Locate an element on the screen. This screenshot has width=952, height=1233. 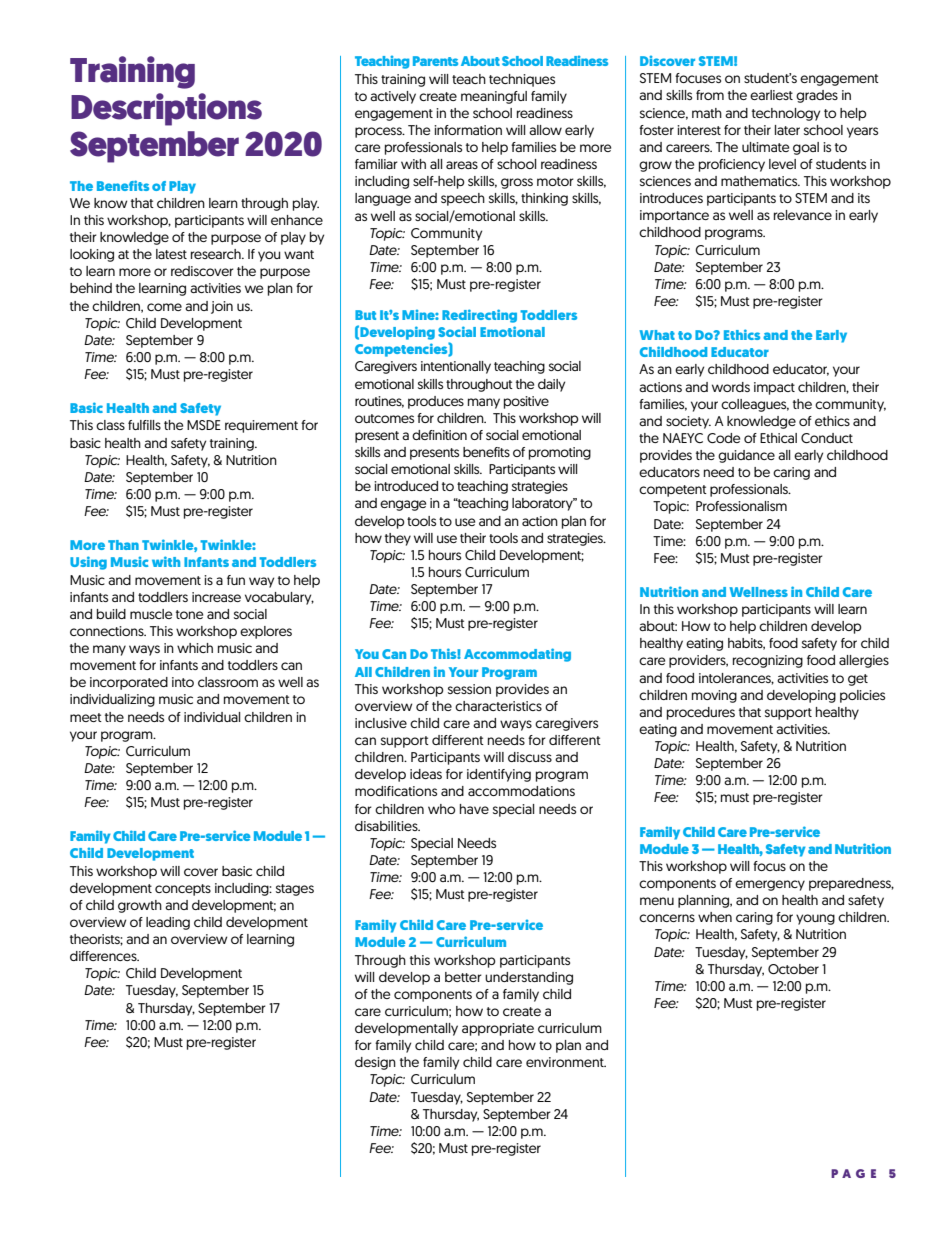
differences is located at coordinates (104, 956).
